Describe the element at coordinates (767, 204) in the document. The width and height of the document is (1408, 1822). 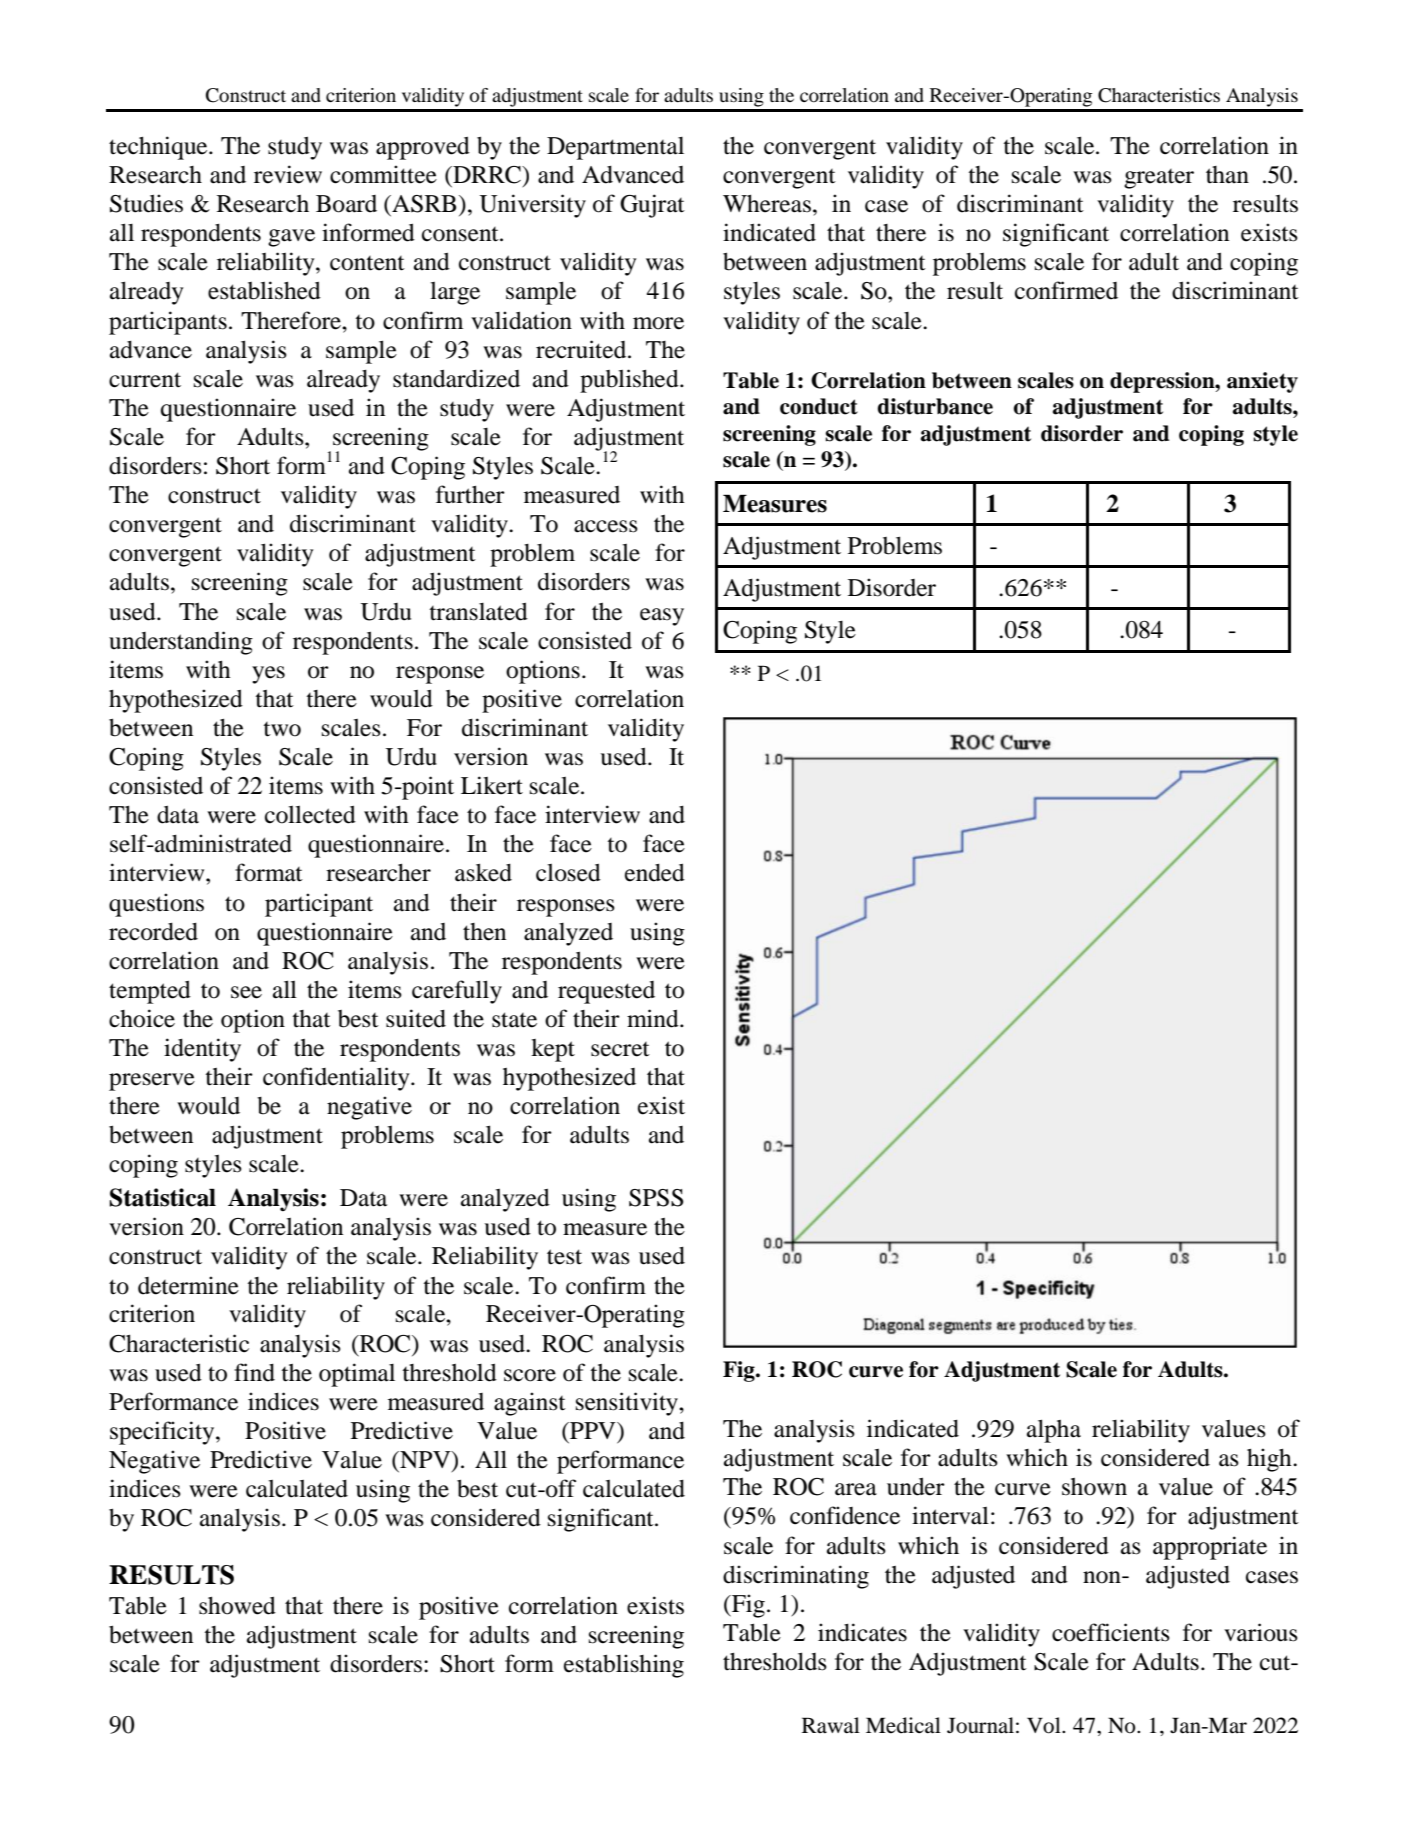
I see `Whereas` at that location.
